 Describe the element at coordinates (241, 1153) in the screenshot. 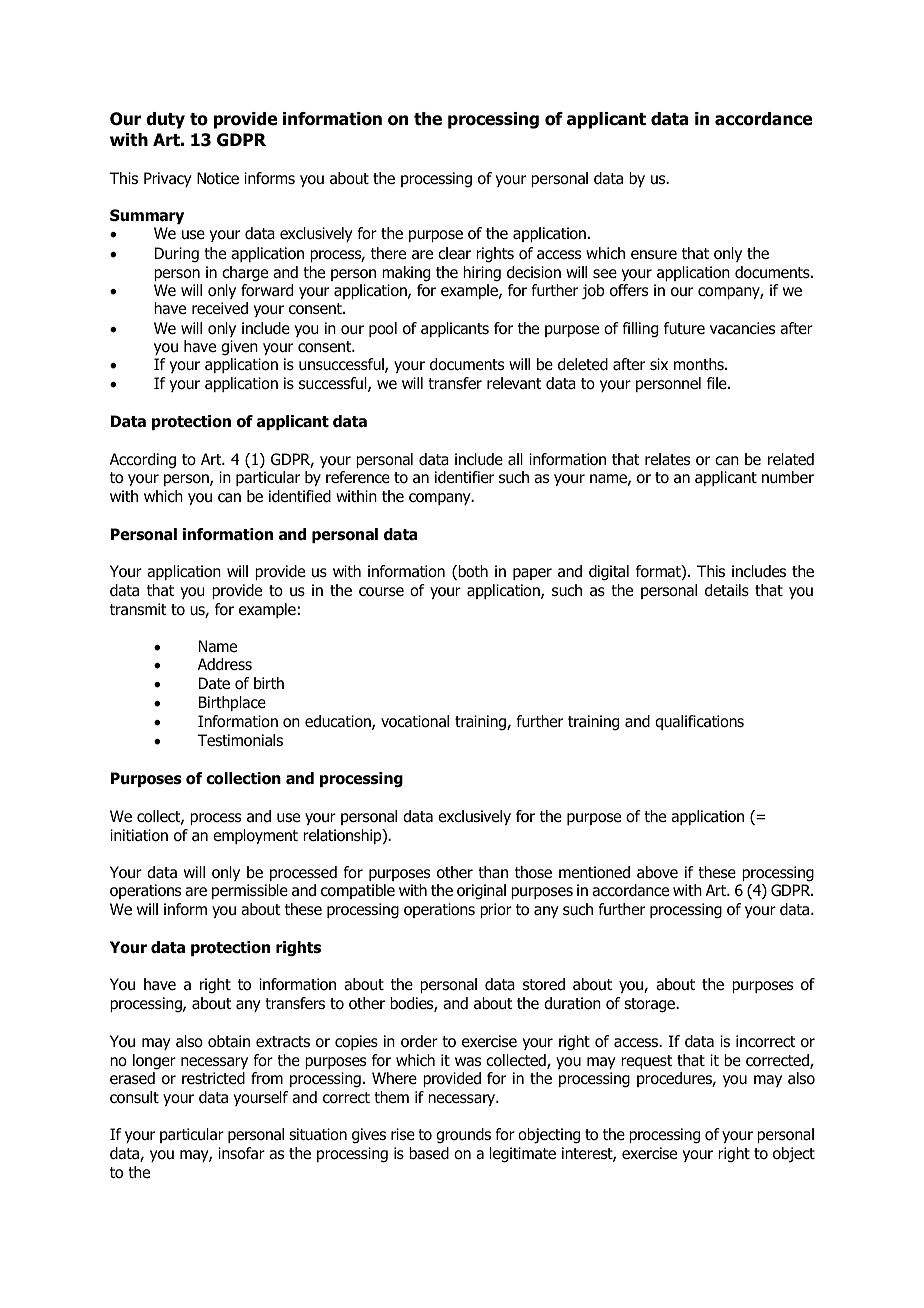

I see `insofar` at that location.
